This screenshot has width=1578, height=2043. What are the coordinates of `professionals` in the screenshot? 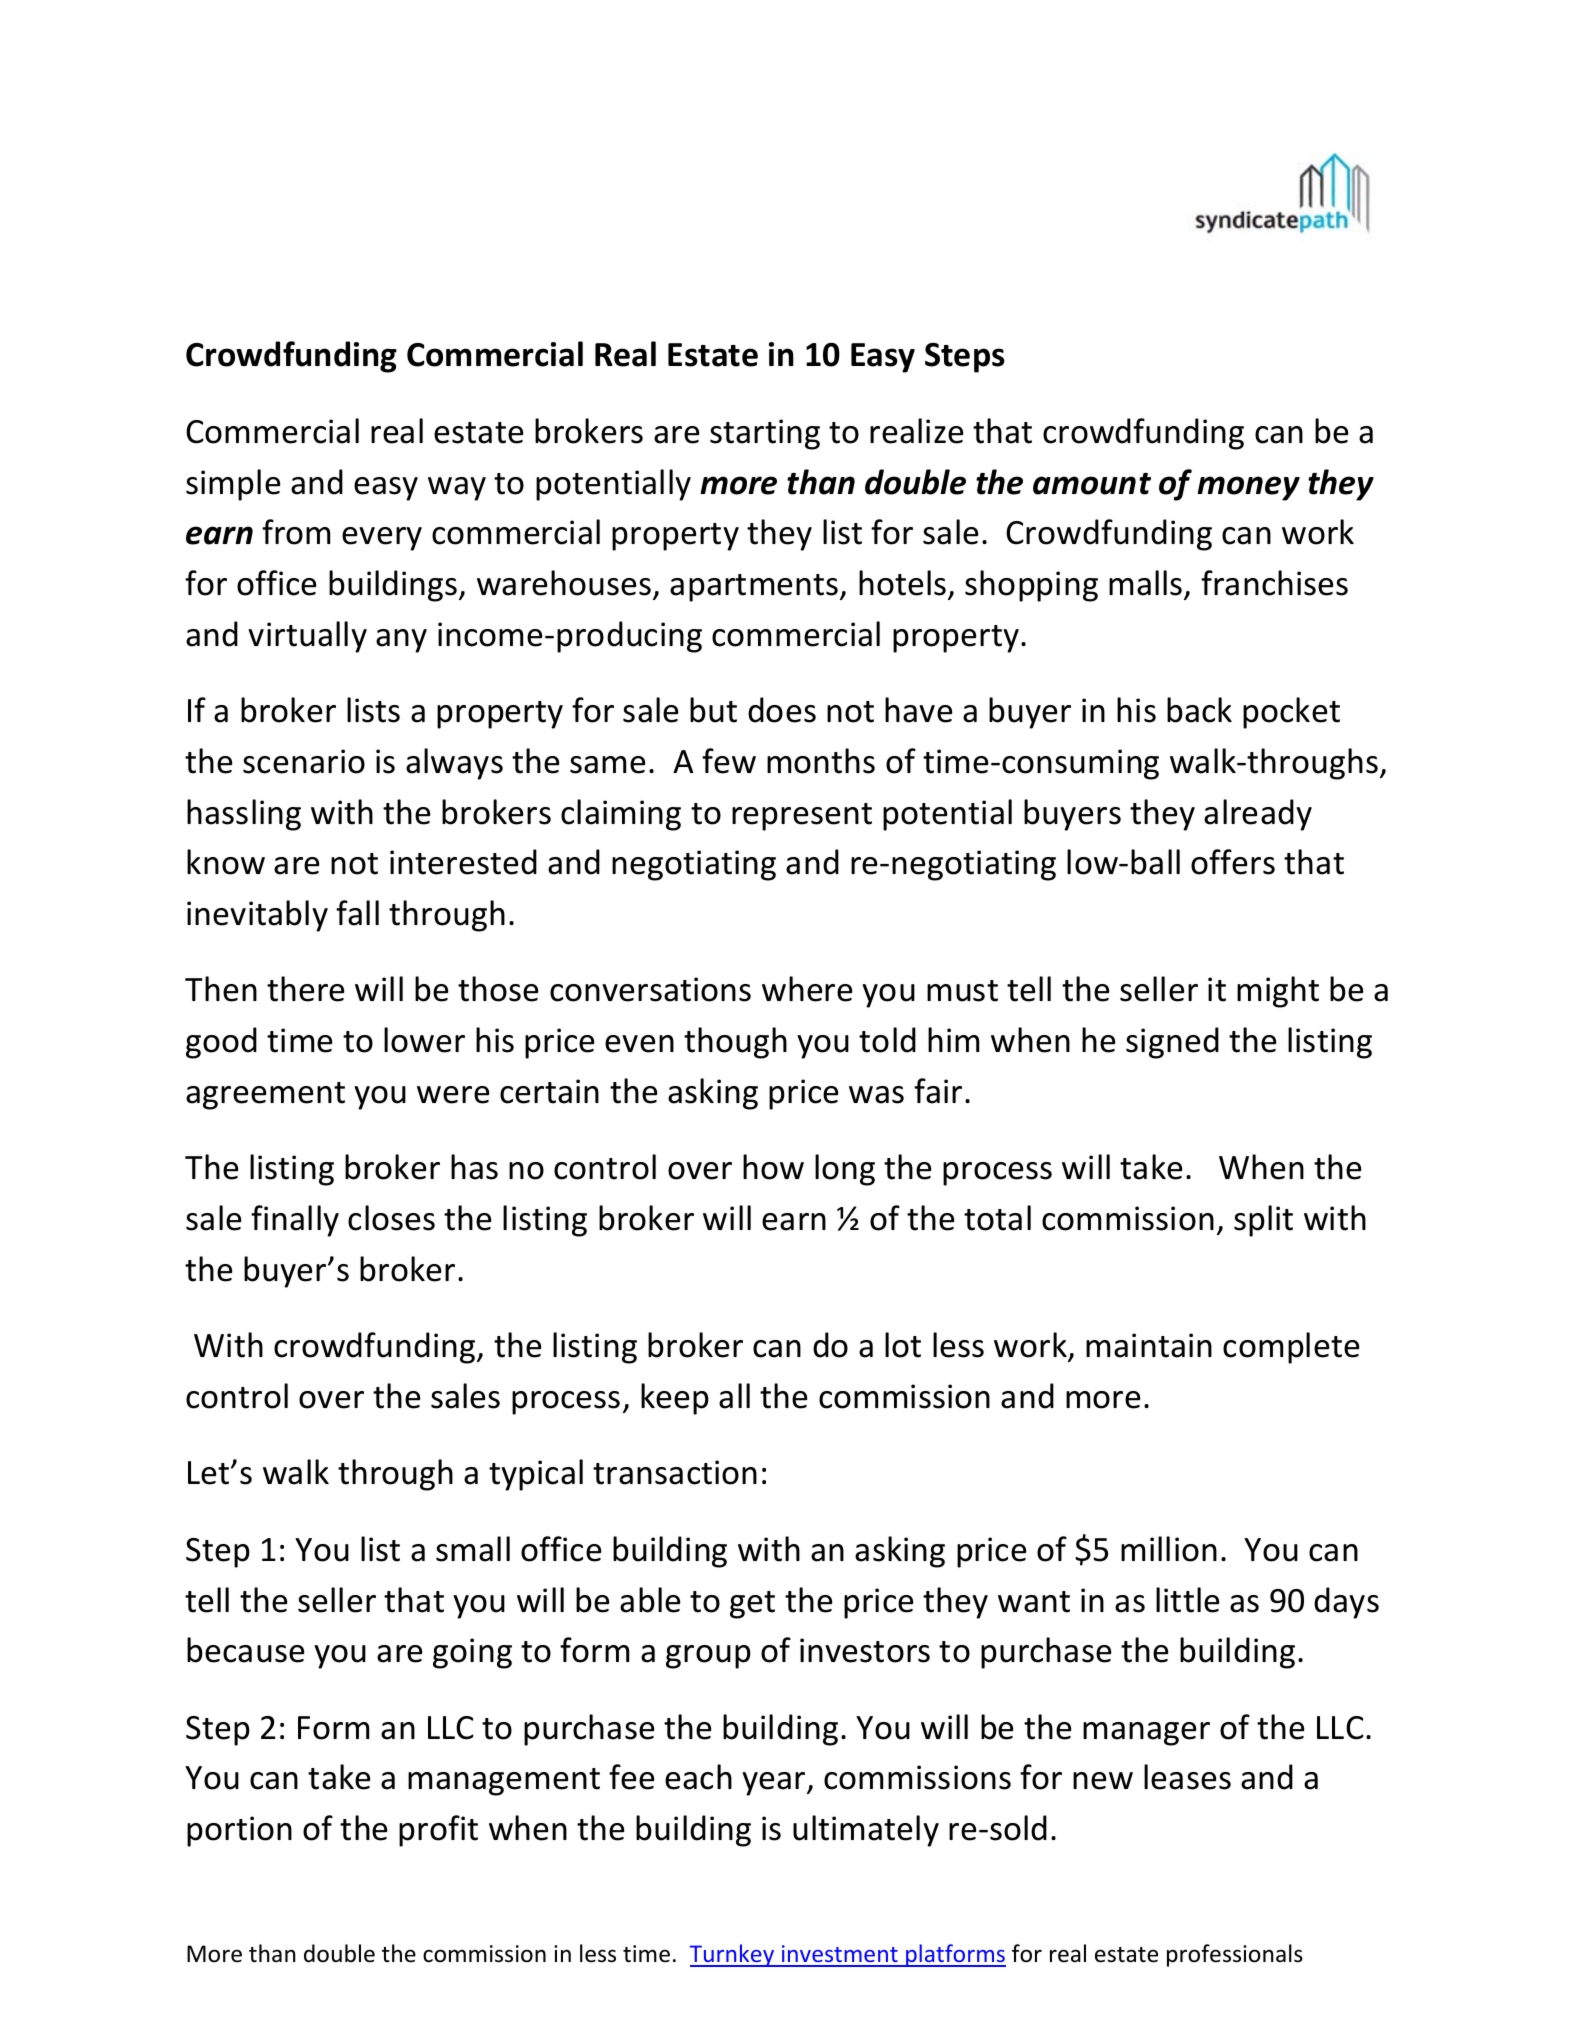 It's located at (1235, 1955).
